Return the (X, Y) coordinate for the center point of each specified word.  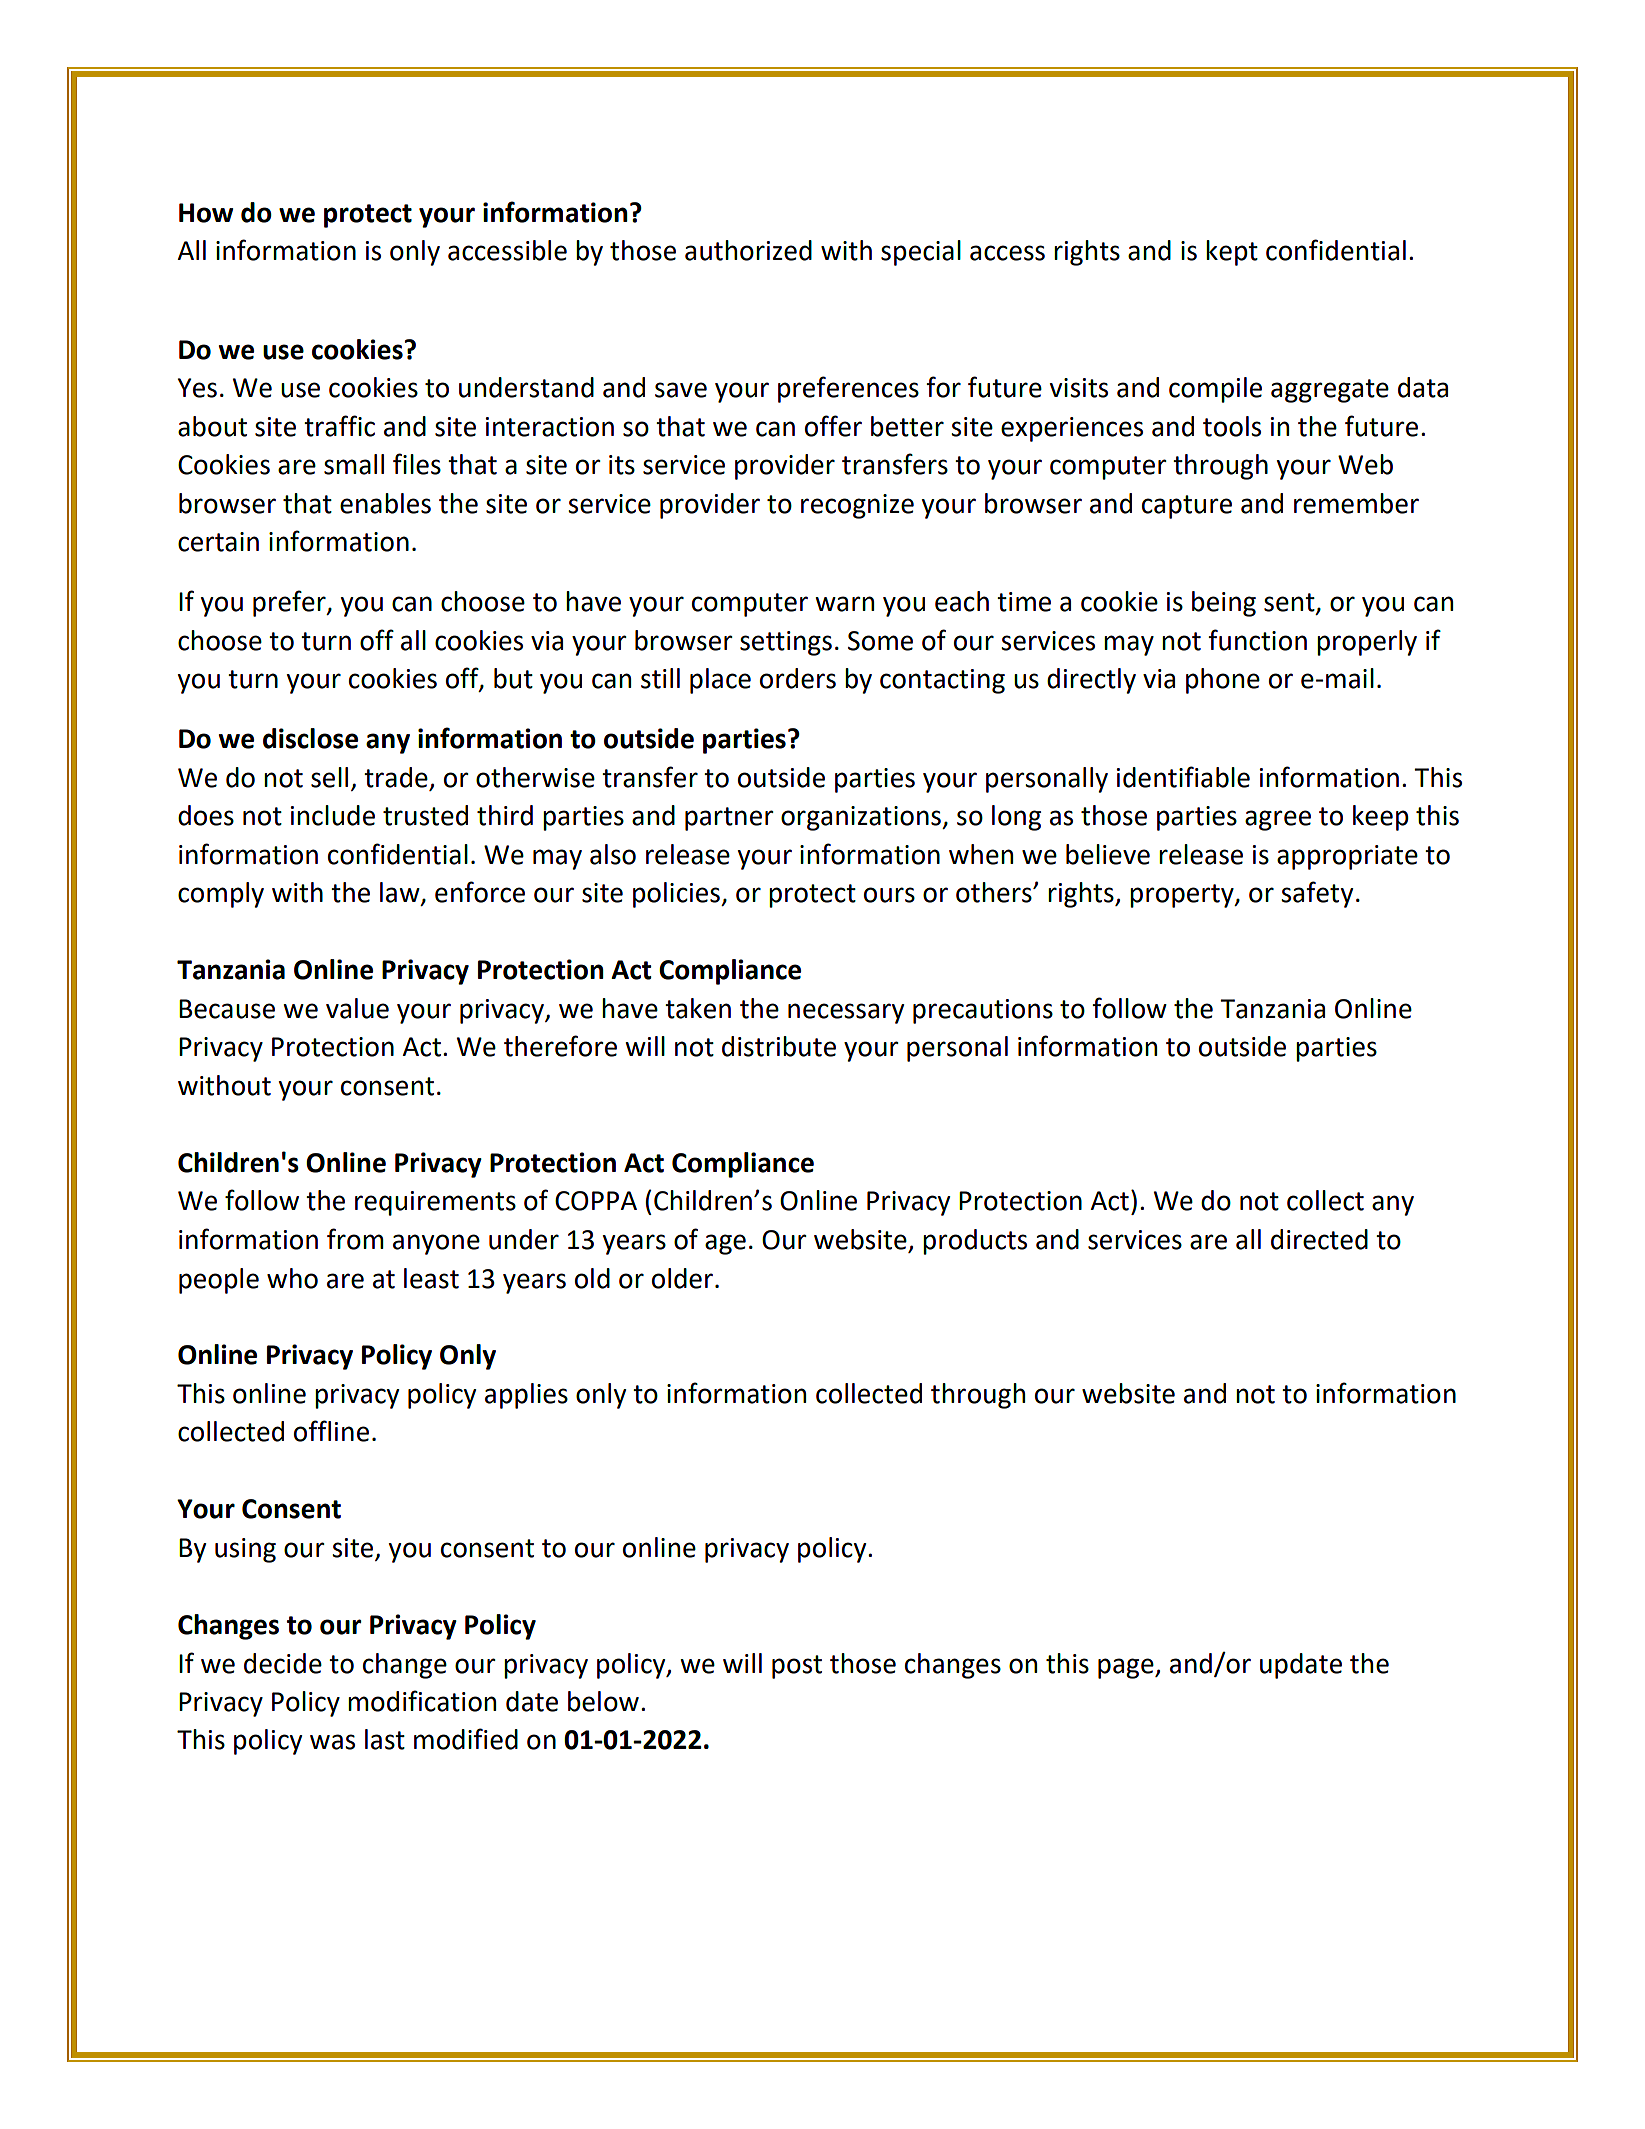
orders (798, 678)
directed (1319, 1239)
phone (1223, 681)
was (332, 1742)
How (206, 213)
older (684, 1278)
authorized (748, 250)
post (797, 1667)
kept (1232, 253)
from (355, 1239)
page (1127, 1668)
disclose (310, 738)
